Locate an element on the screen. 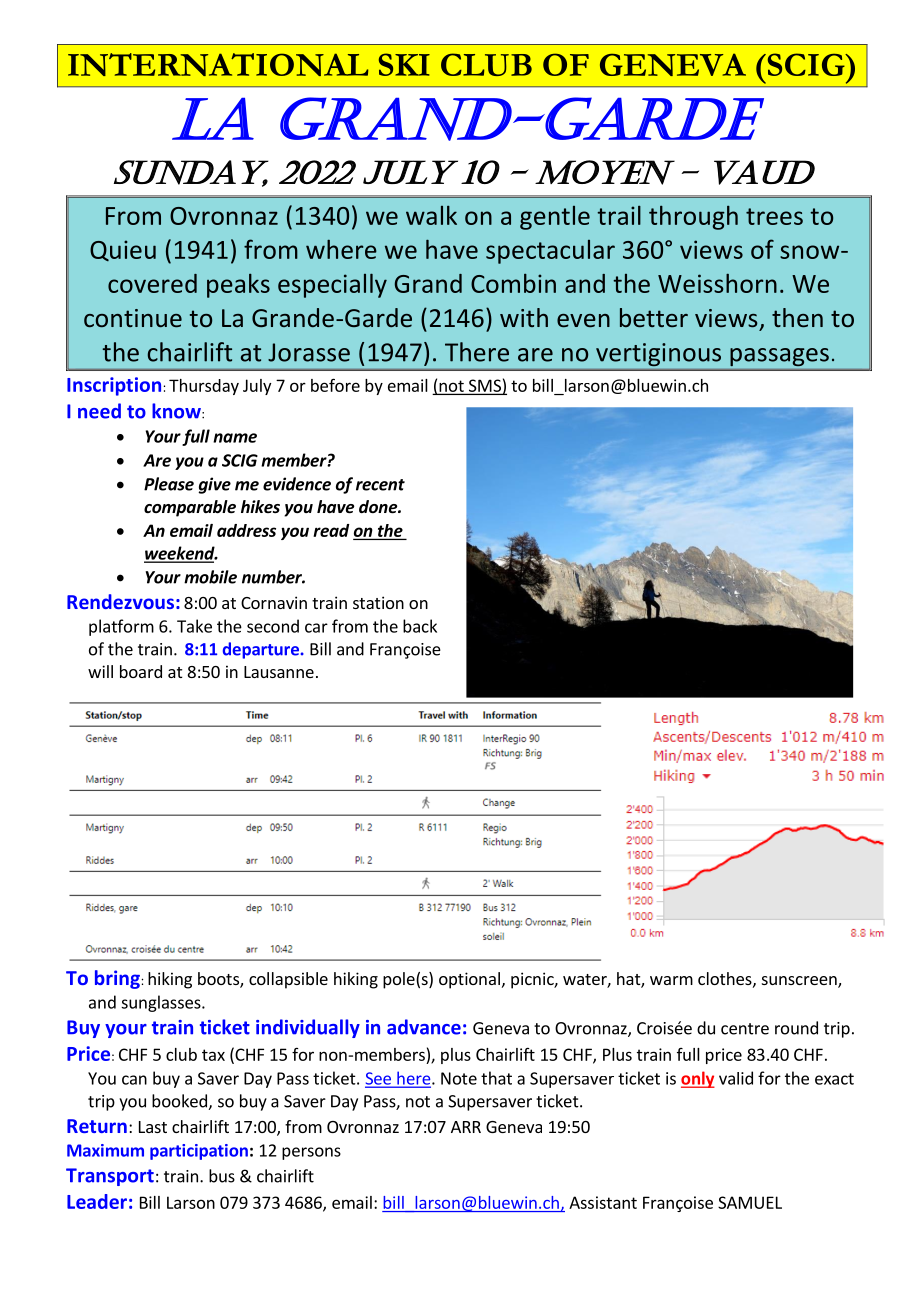  sunscreen is located at coordinates (800, 982).
